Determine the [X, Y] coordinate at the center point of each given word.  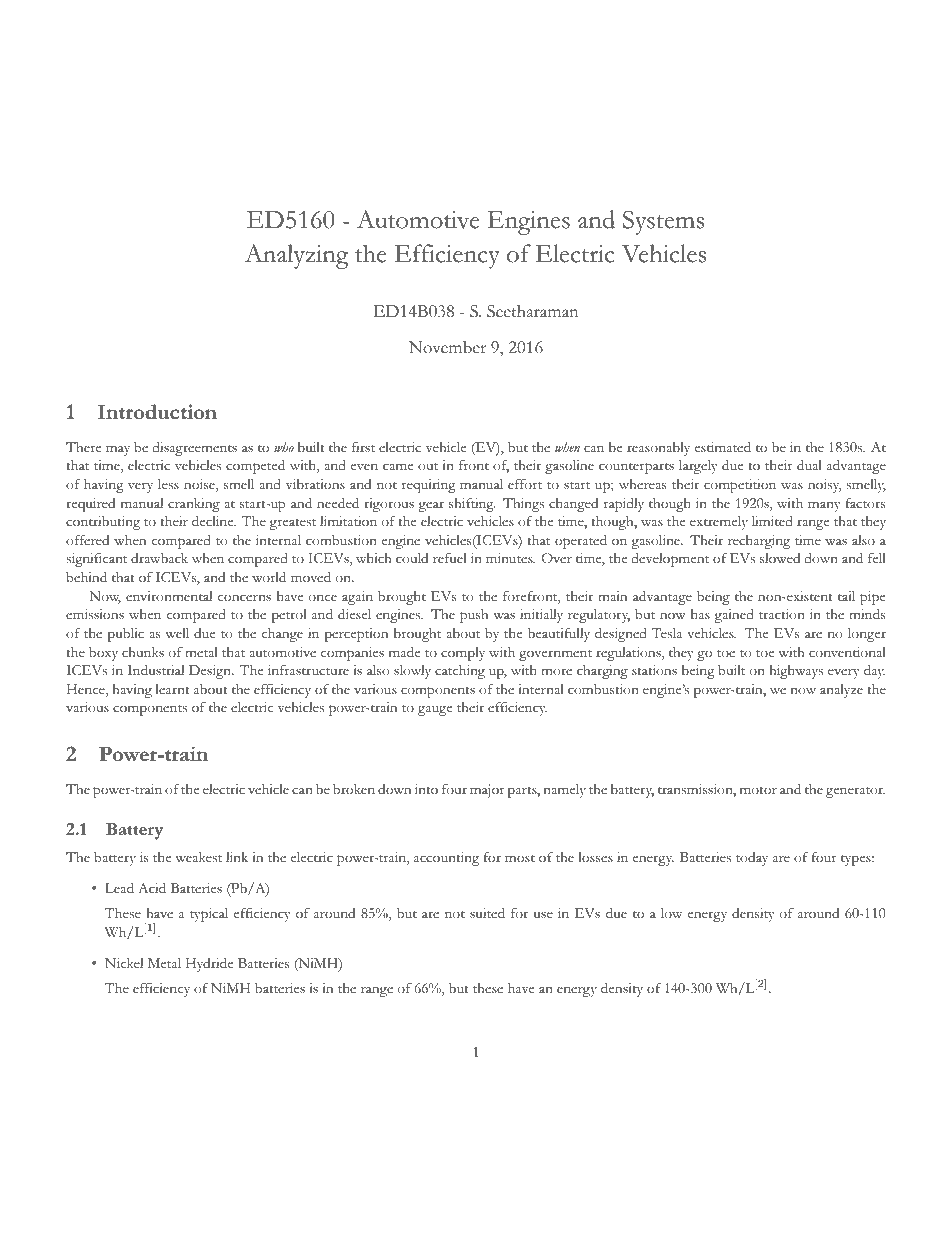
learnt [172, 689]
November [447, 347]
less [168, 484]
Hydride [209, 965]
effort [525, 484]
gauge [435, 711]
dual [809, 465]
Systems [663, 222]
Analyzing [297, 256]
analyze [841, 691]
